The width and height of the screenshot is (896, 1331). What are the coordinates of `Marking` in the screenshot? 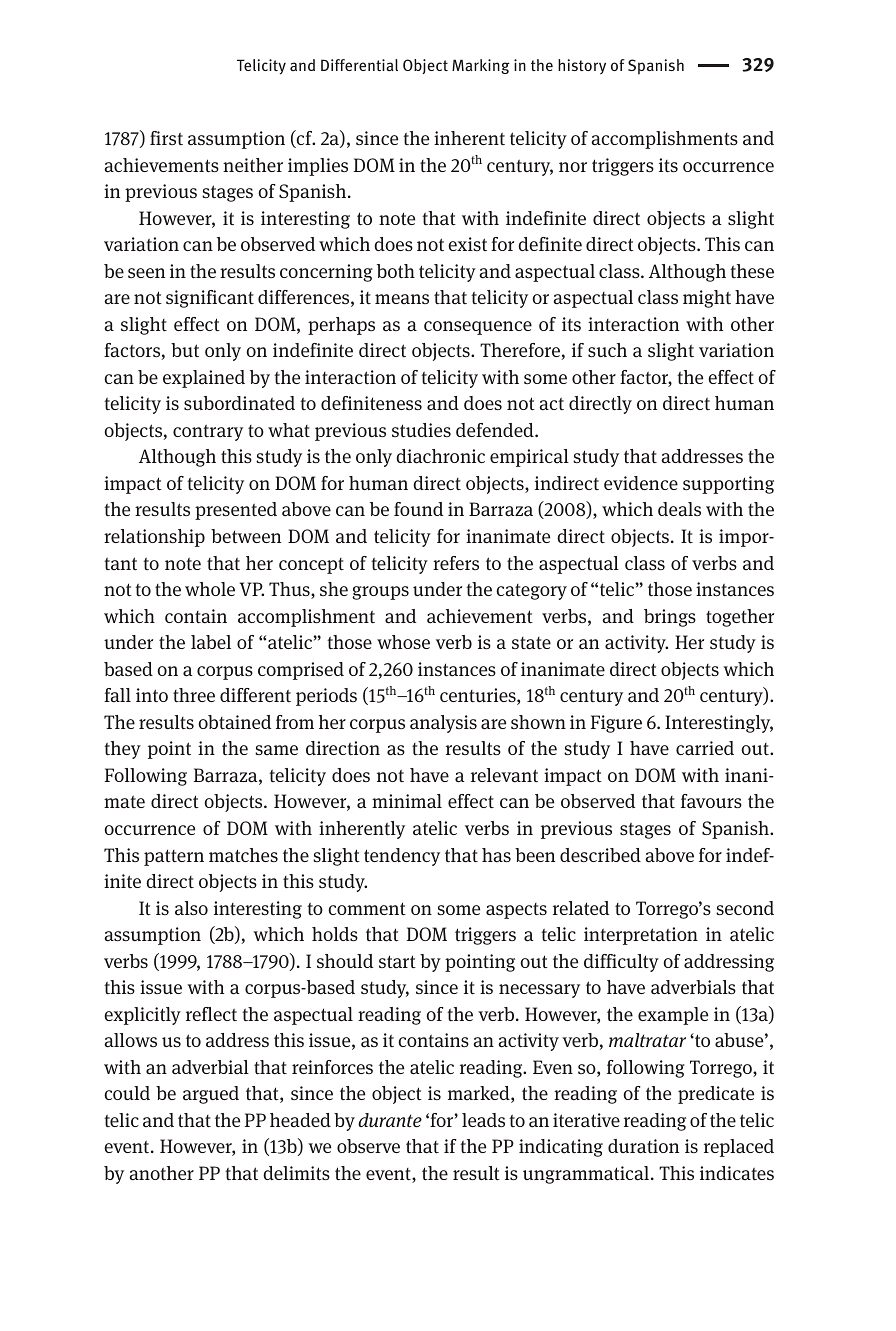 It's located at (481, 66).
